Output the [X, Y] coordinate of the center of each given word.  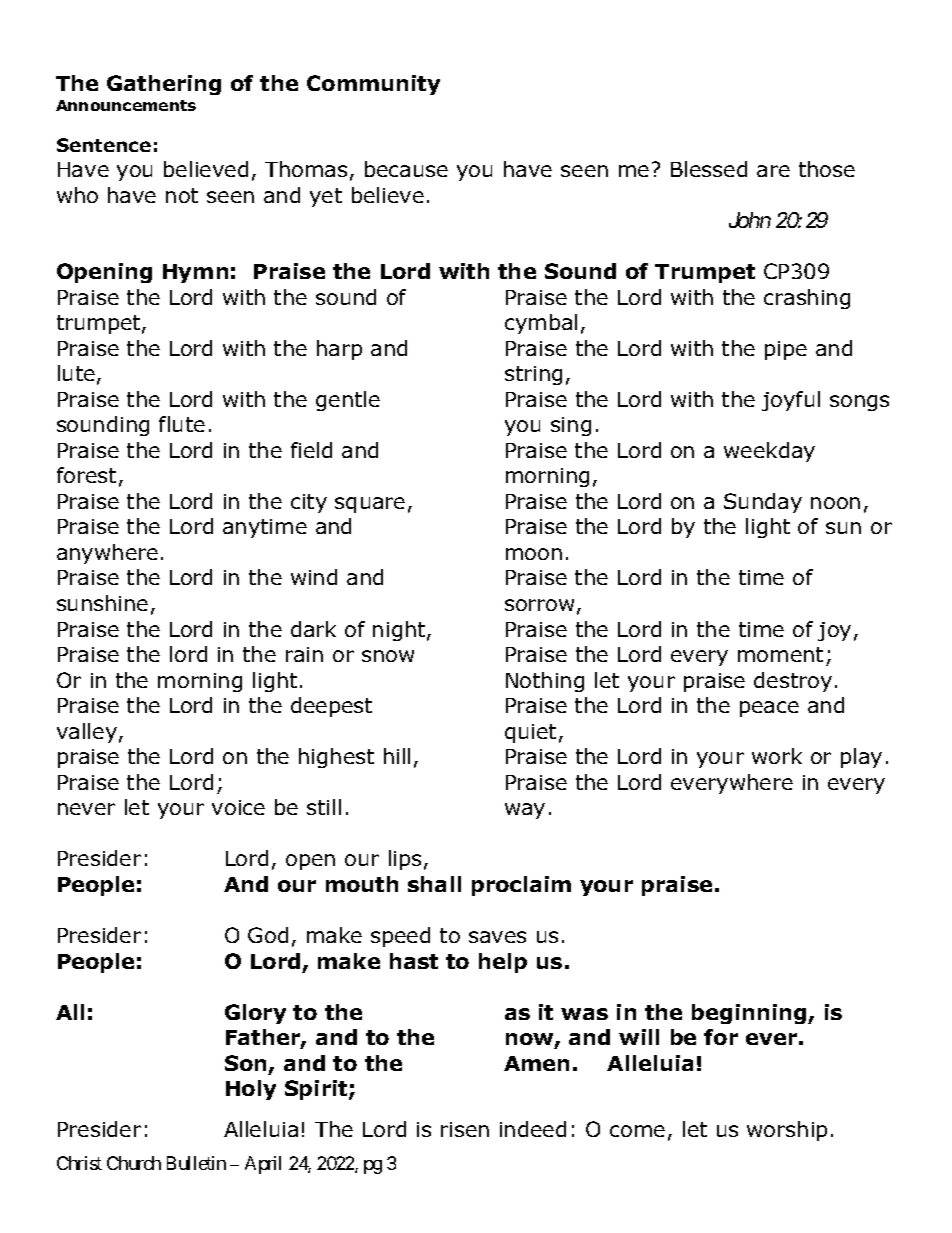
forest [86, 475]
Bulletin [196, 1163]
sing [571, 426]
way [525, 811]
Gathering [164, 85]
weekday [769, 452]
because [406, 169]
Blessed [709, 169]
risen [465, 1129]
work [777, 756]
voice [238, 807]
